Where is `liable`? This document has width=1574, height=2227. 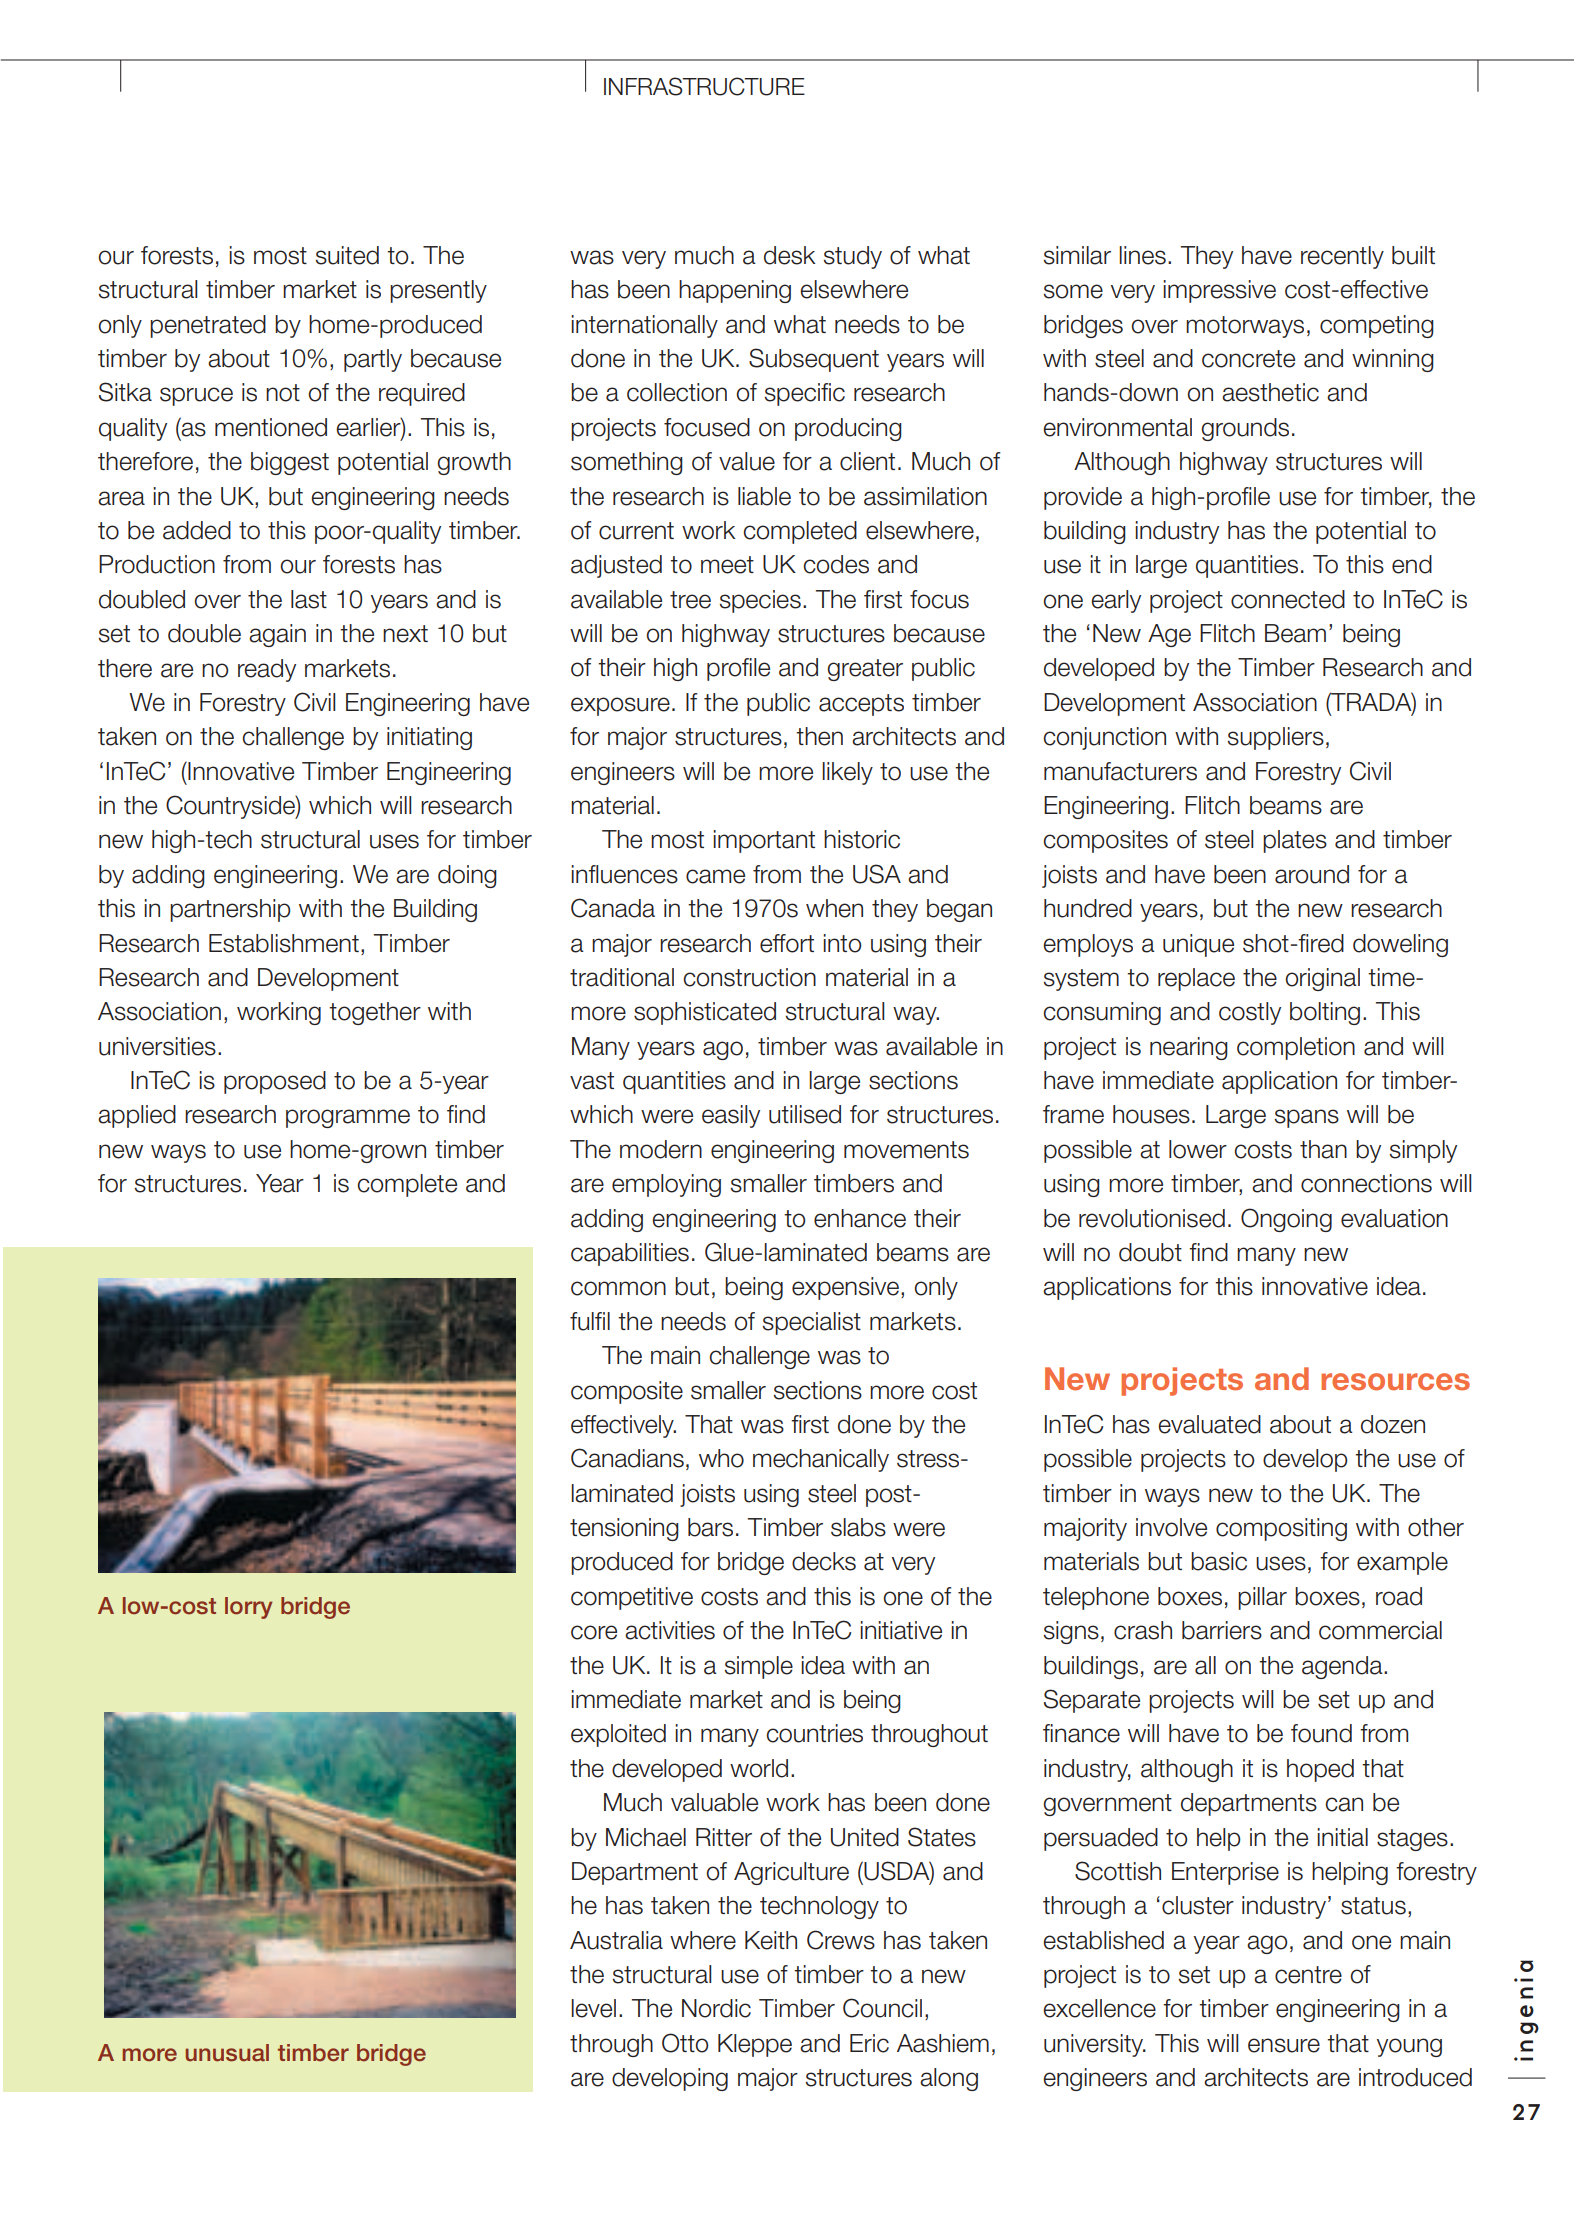
liable is located at coordinates (764, 496).
